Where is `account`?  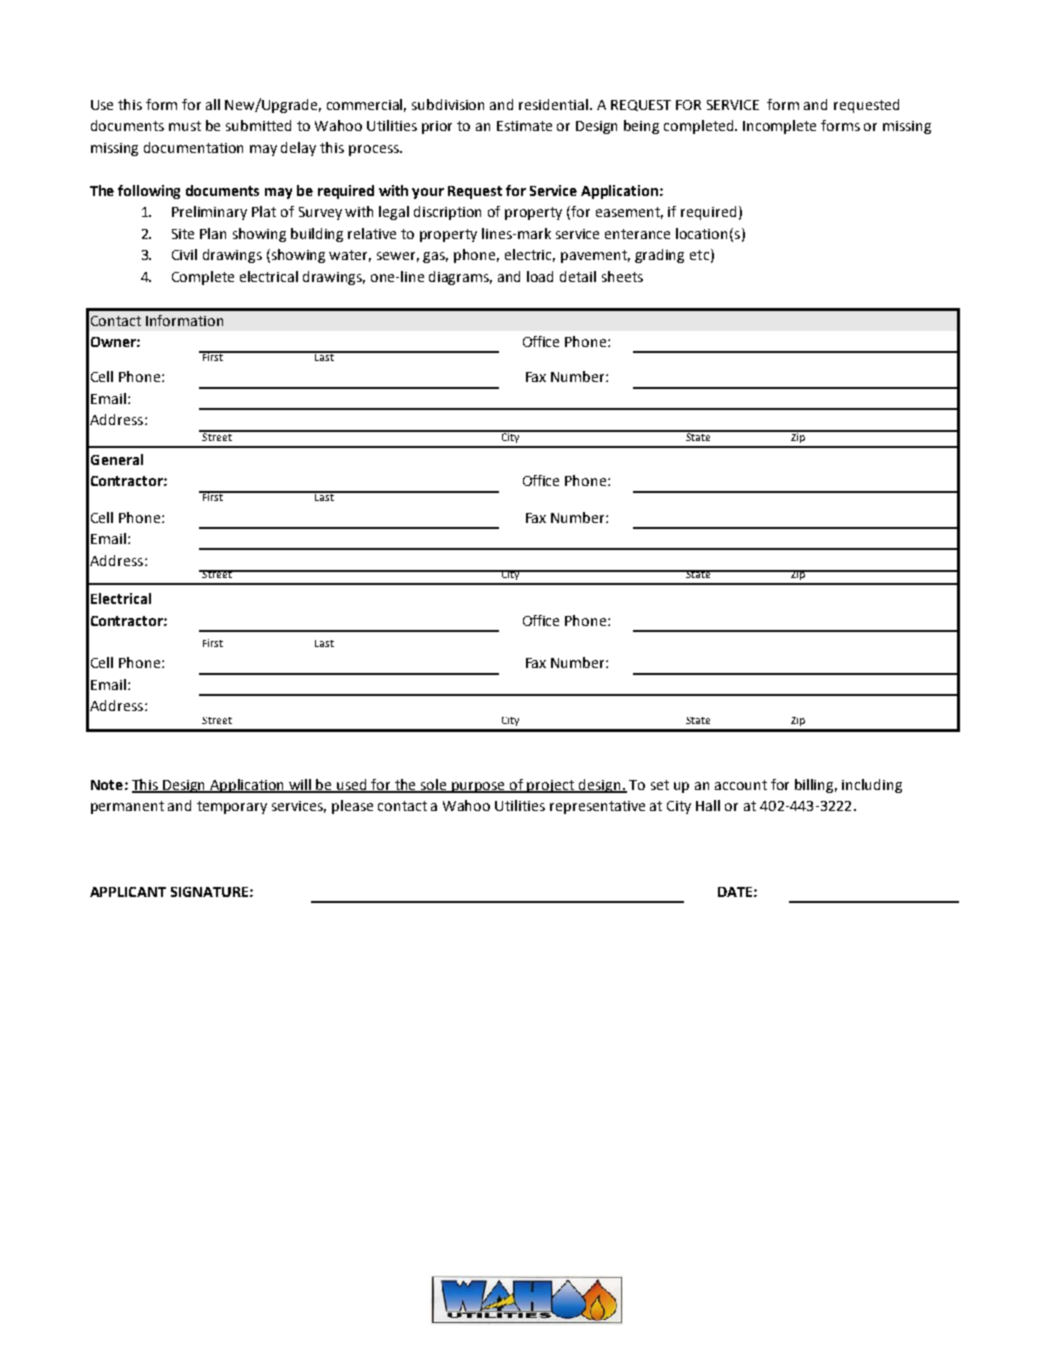
account is located at coordinates (741, 785).
